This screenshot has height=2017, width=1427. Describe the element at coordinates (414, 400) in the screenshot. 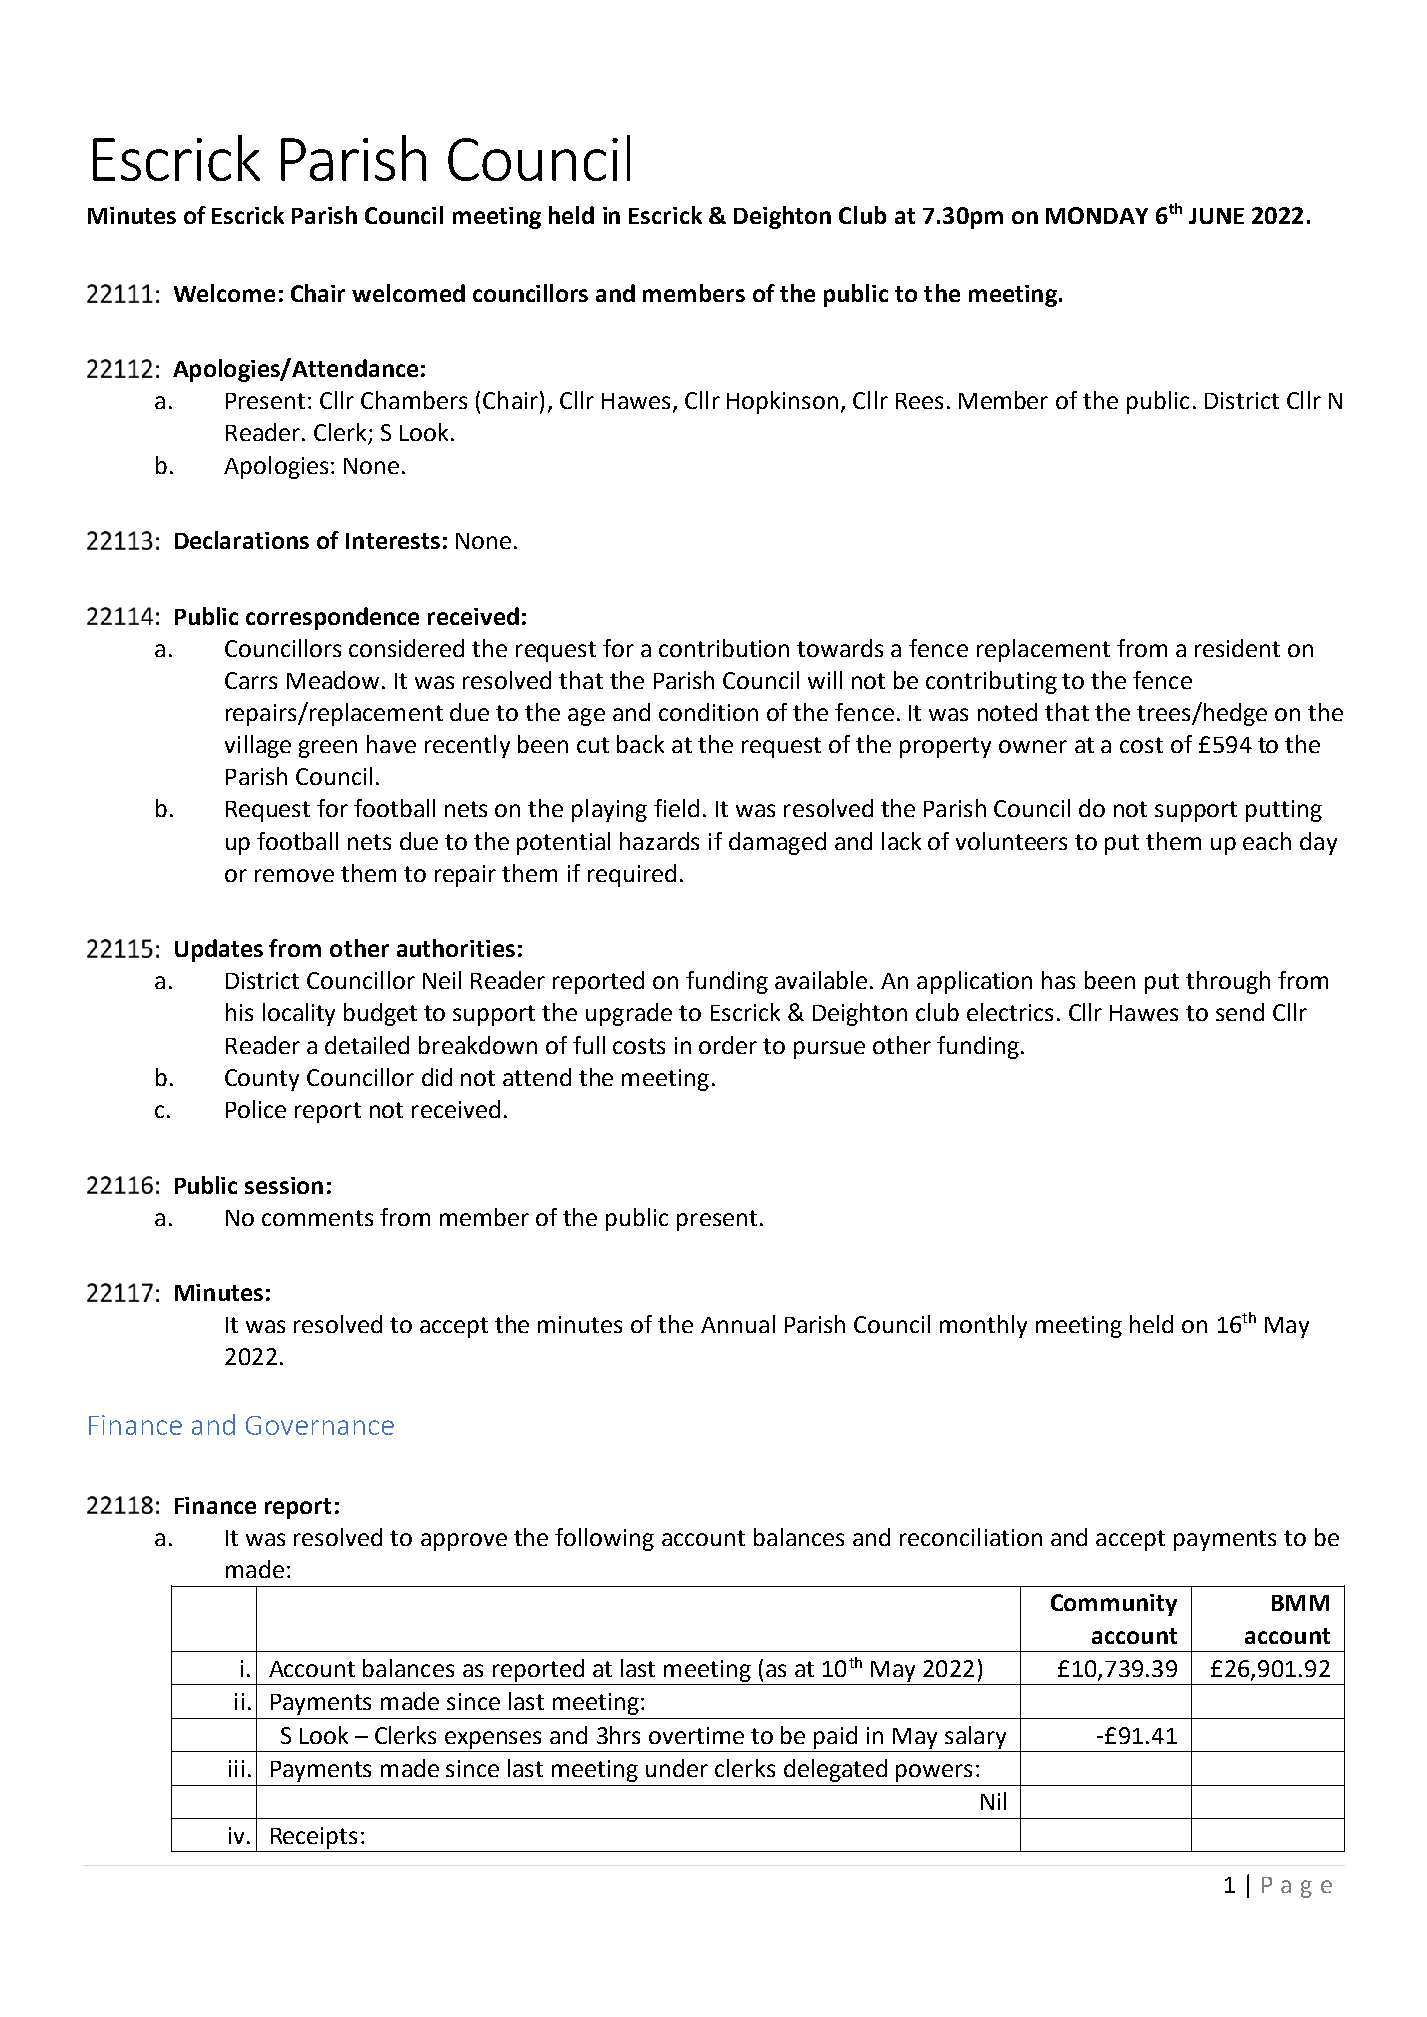

I see `Chambers` at that location.
